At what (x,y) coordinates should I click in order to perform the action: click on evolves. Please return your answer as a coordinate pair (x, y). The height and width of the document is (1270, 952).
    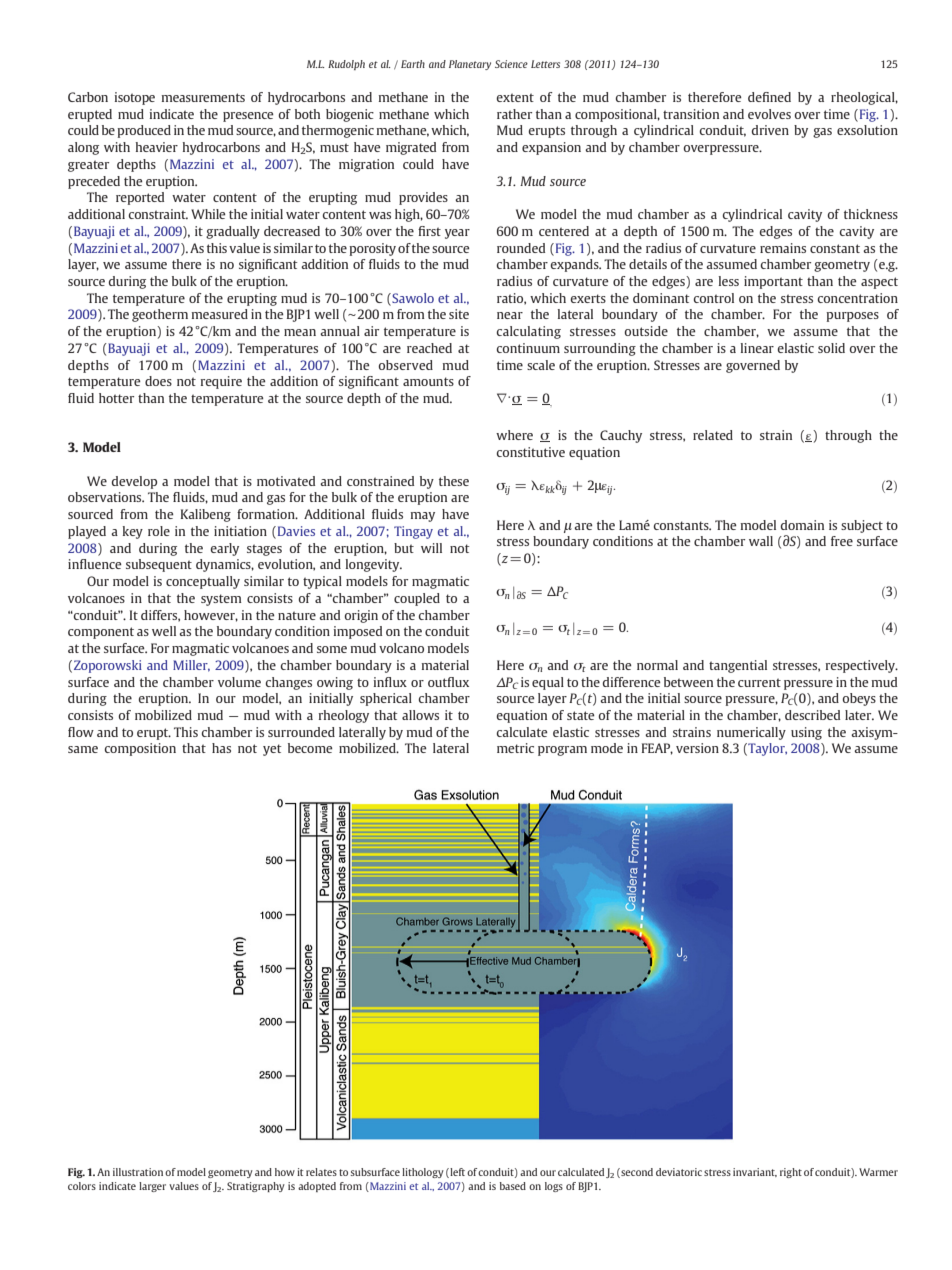
    Looking at the image, I should click on (769, 114).
